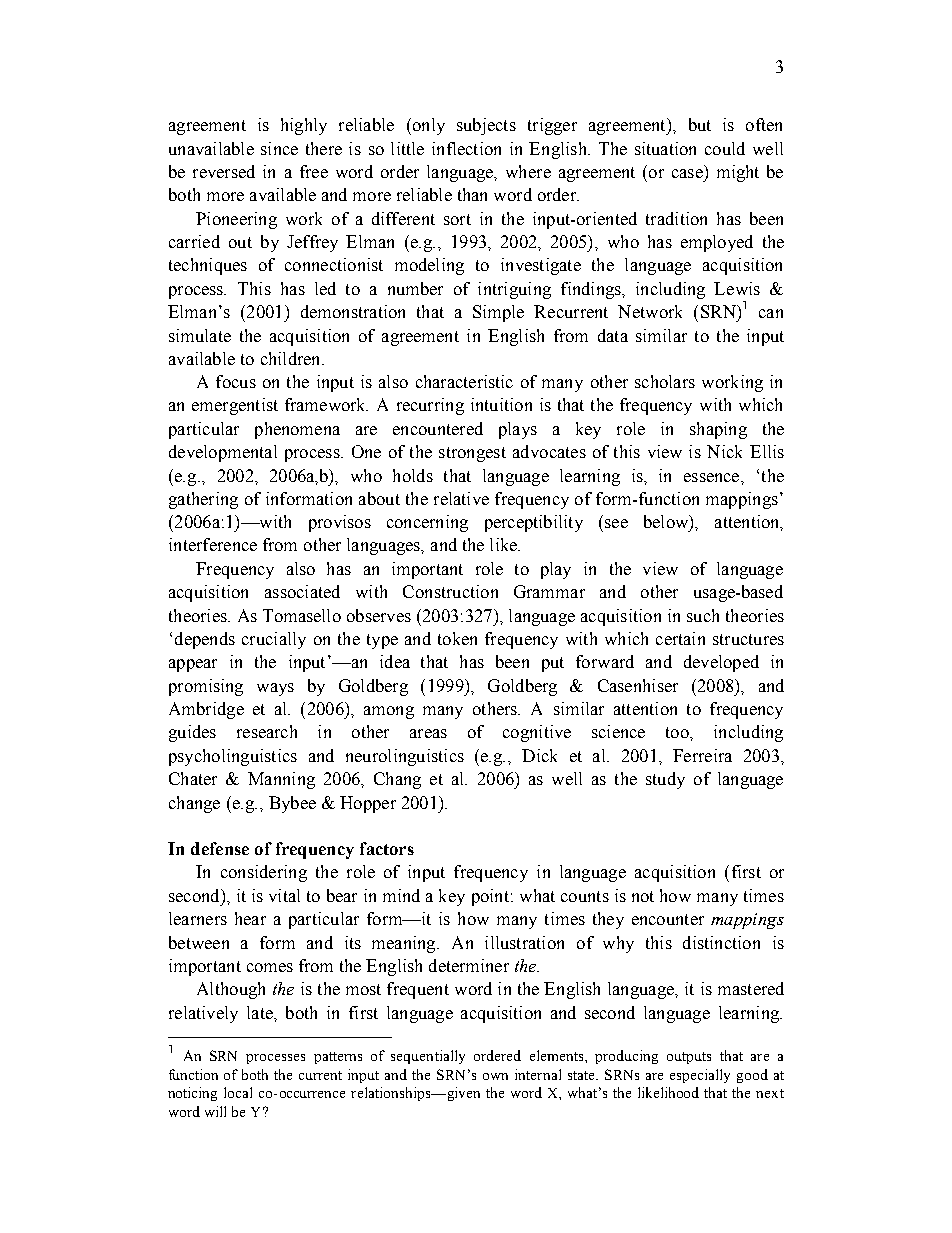 The height and width of the screenshot is (1233, 952). Describe the element at coordinates (238, 1092) in the screenshot. I see `local` at that location.
